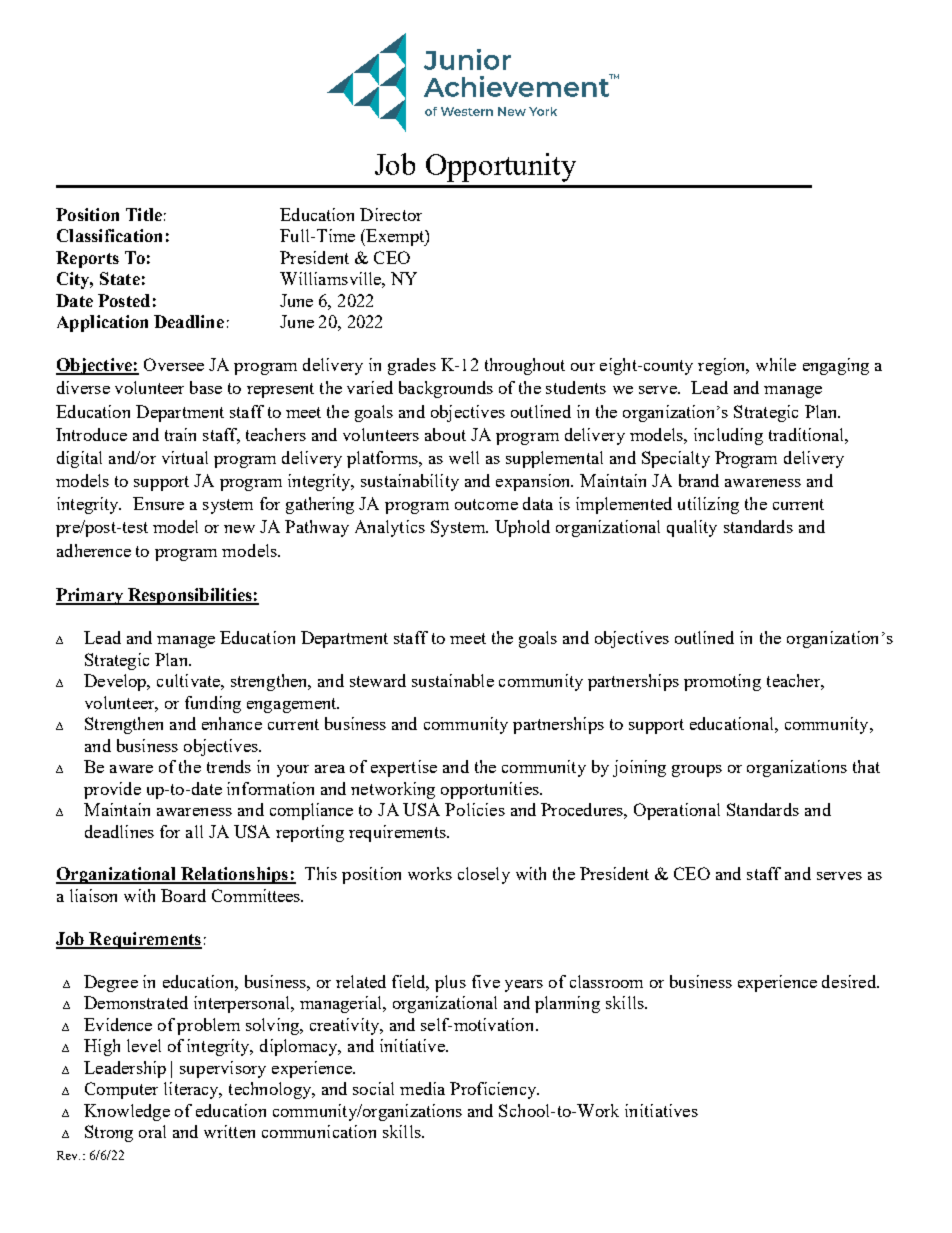 The image size is (952, 1233). Describe the element at coordinates (180, 434) in the image. I see `train` at that location.
